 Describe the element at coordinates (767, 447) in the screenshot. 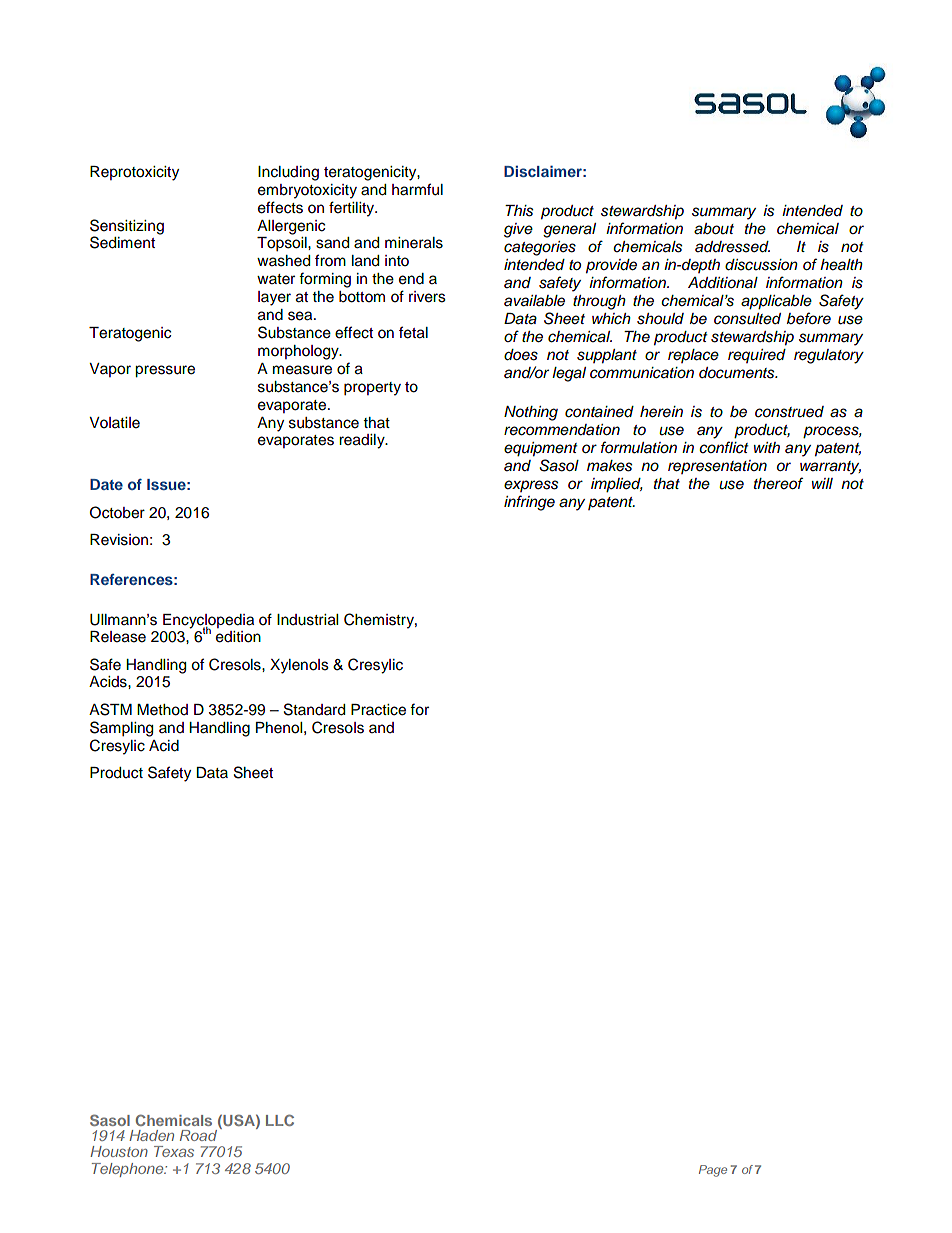

I see `with` at that location.
